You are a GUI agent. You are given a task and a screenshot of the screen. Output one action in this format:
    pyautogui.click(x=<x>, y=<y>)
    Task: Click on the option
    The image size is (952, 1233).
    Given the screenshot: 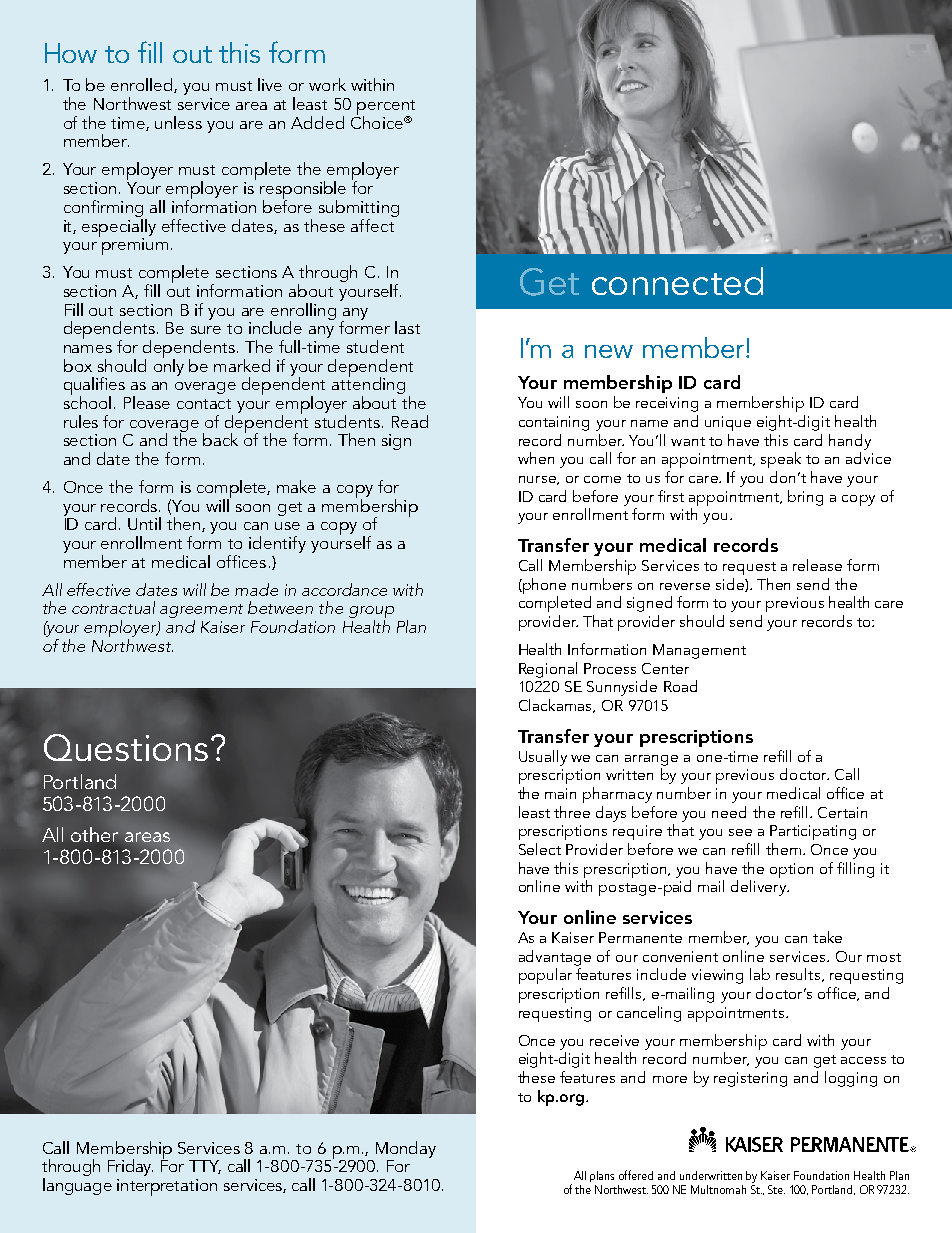 What is the action you would take?
    pyautogui.click(x=791, y=870)
